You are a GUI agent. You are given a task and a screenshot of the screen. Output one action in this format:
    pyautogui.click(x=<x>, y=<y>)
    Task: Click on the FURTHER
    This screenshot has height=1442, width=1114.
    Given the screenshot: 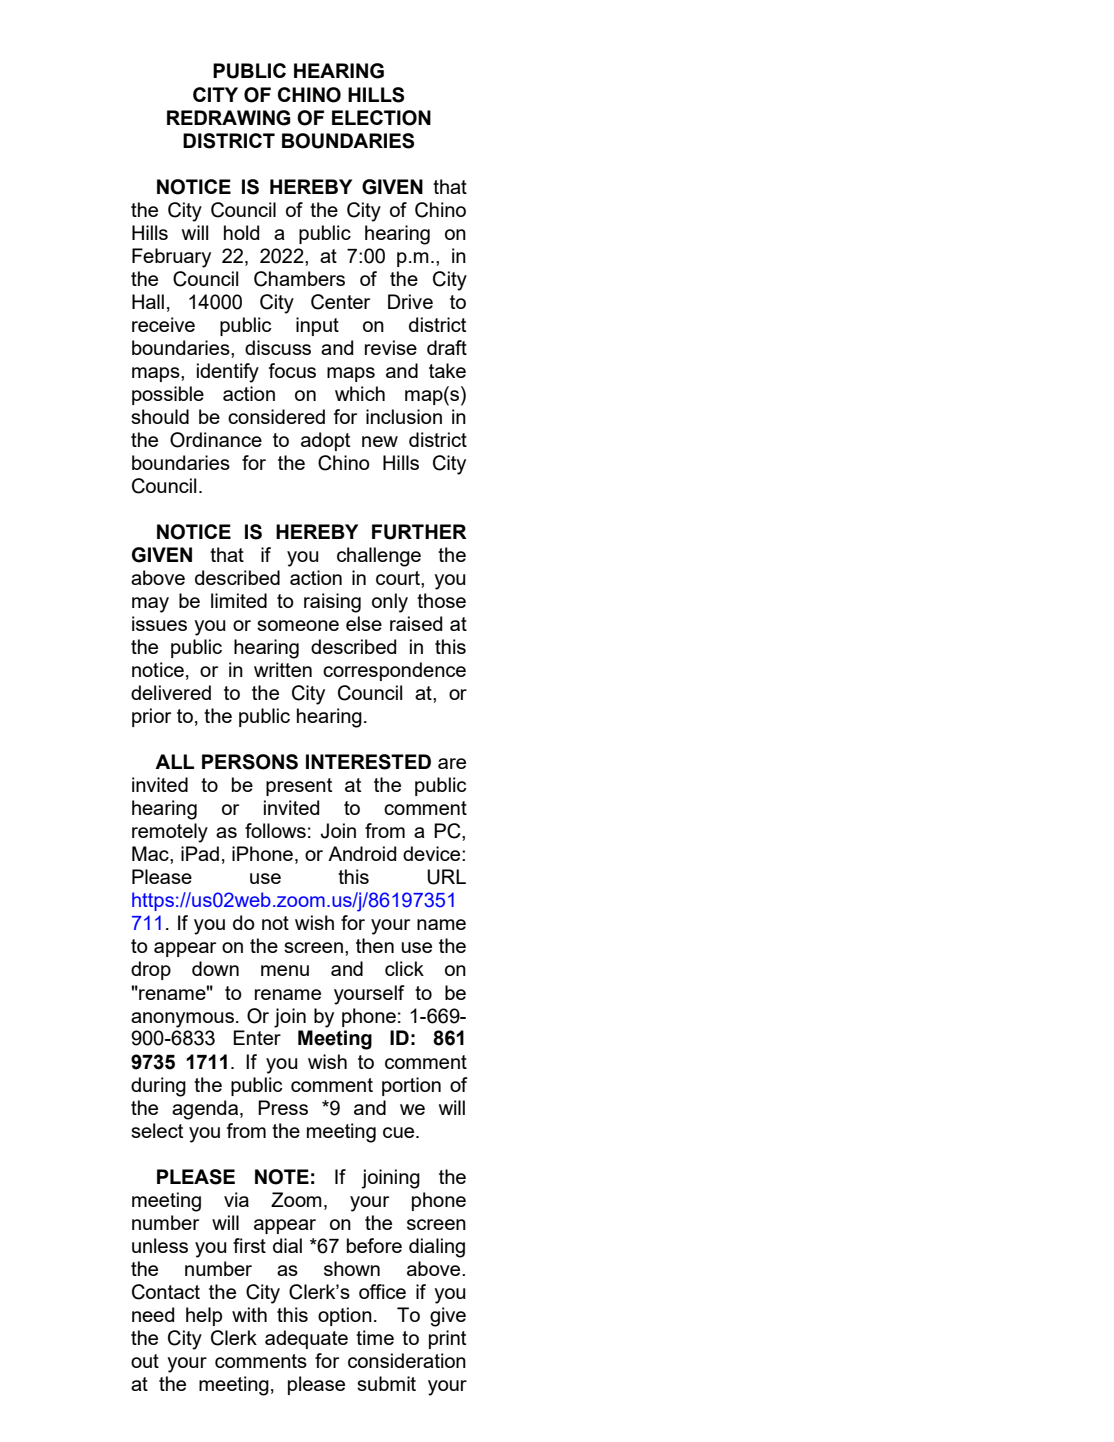 What is the action you would take?
    pyautogui.click(x=419, y=532)
